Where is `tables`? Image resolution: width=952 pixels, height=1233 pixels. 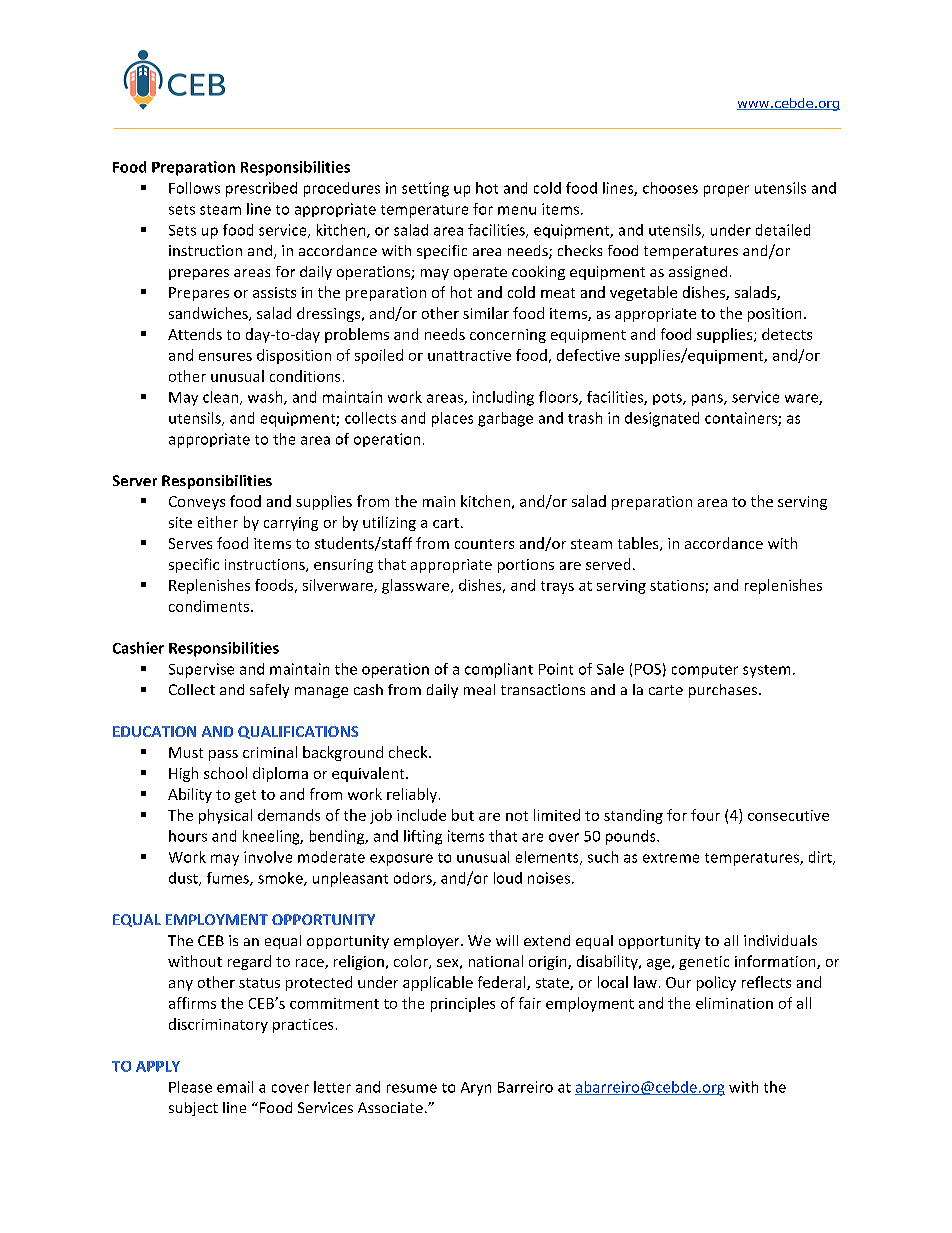
tables is located at coordinates (639, 544).
